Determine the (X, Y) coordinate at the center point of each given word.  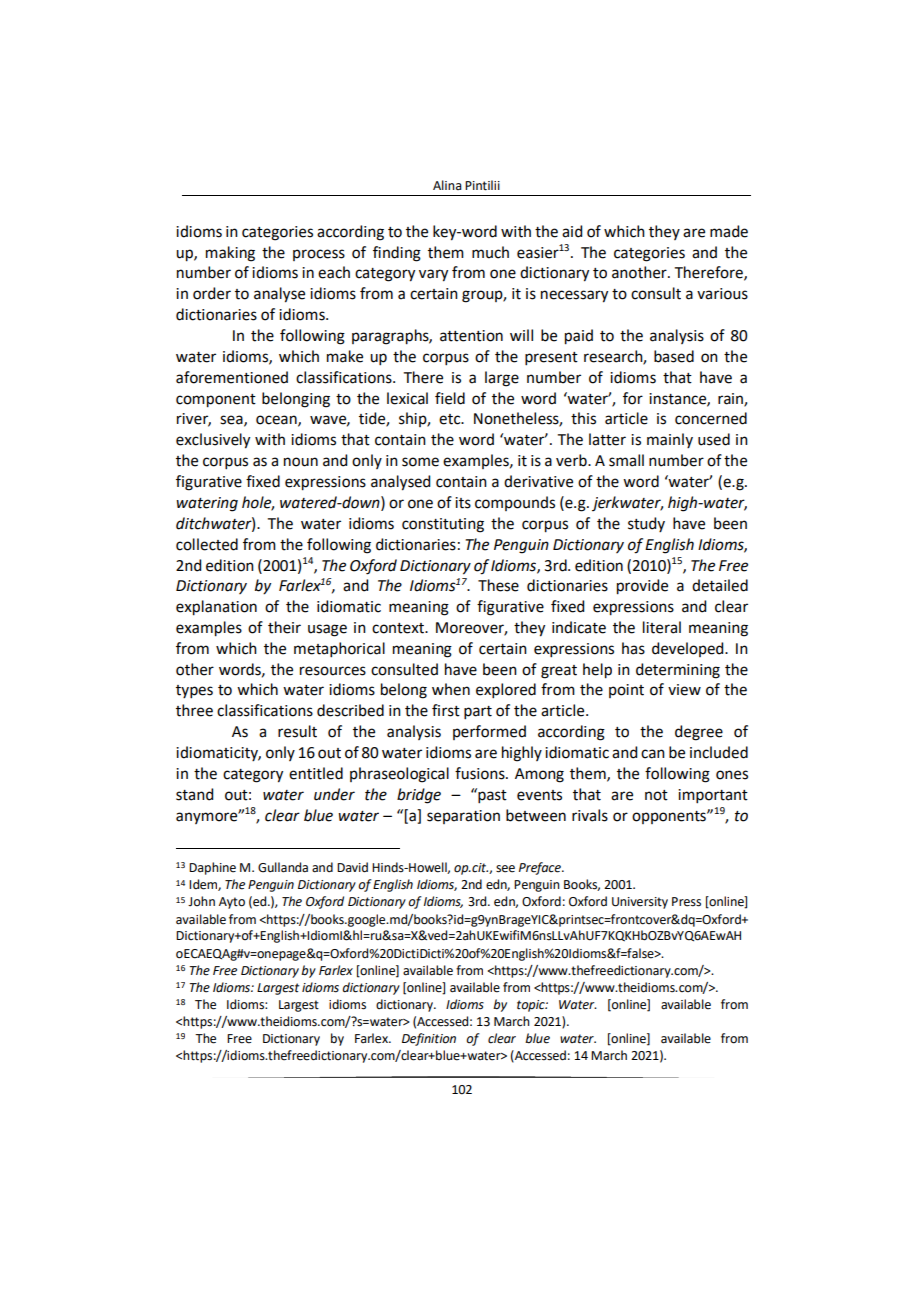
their (284, 627)
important (713, 796)
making (230, 254)
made (729, 231)
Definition (429, 1039)
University (640, 903)
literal (662, 627)
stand (194, 794)
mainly (670, 440)
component (216, 401)
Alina (447, 185)
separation (463, 817)
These (498, 585)
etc (451, 419)
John (201, 901)
